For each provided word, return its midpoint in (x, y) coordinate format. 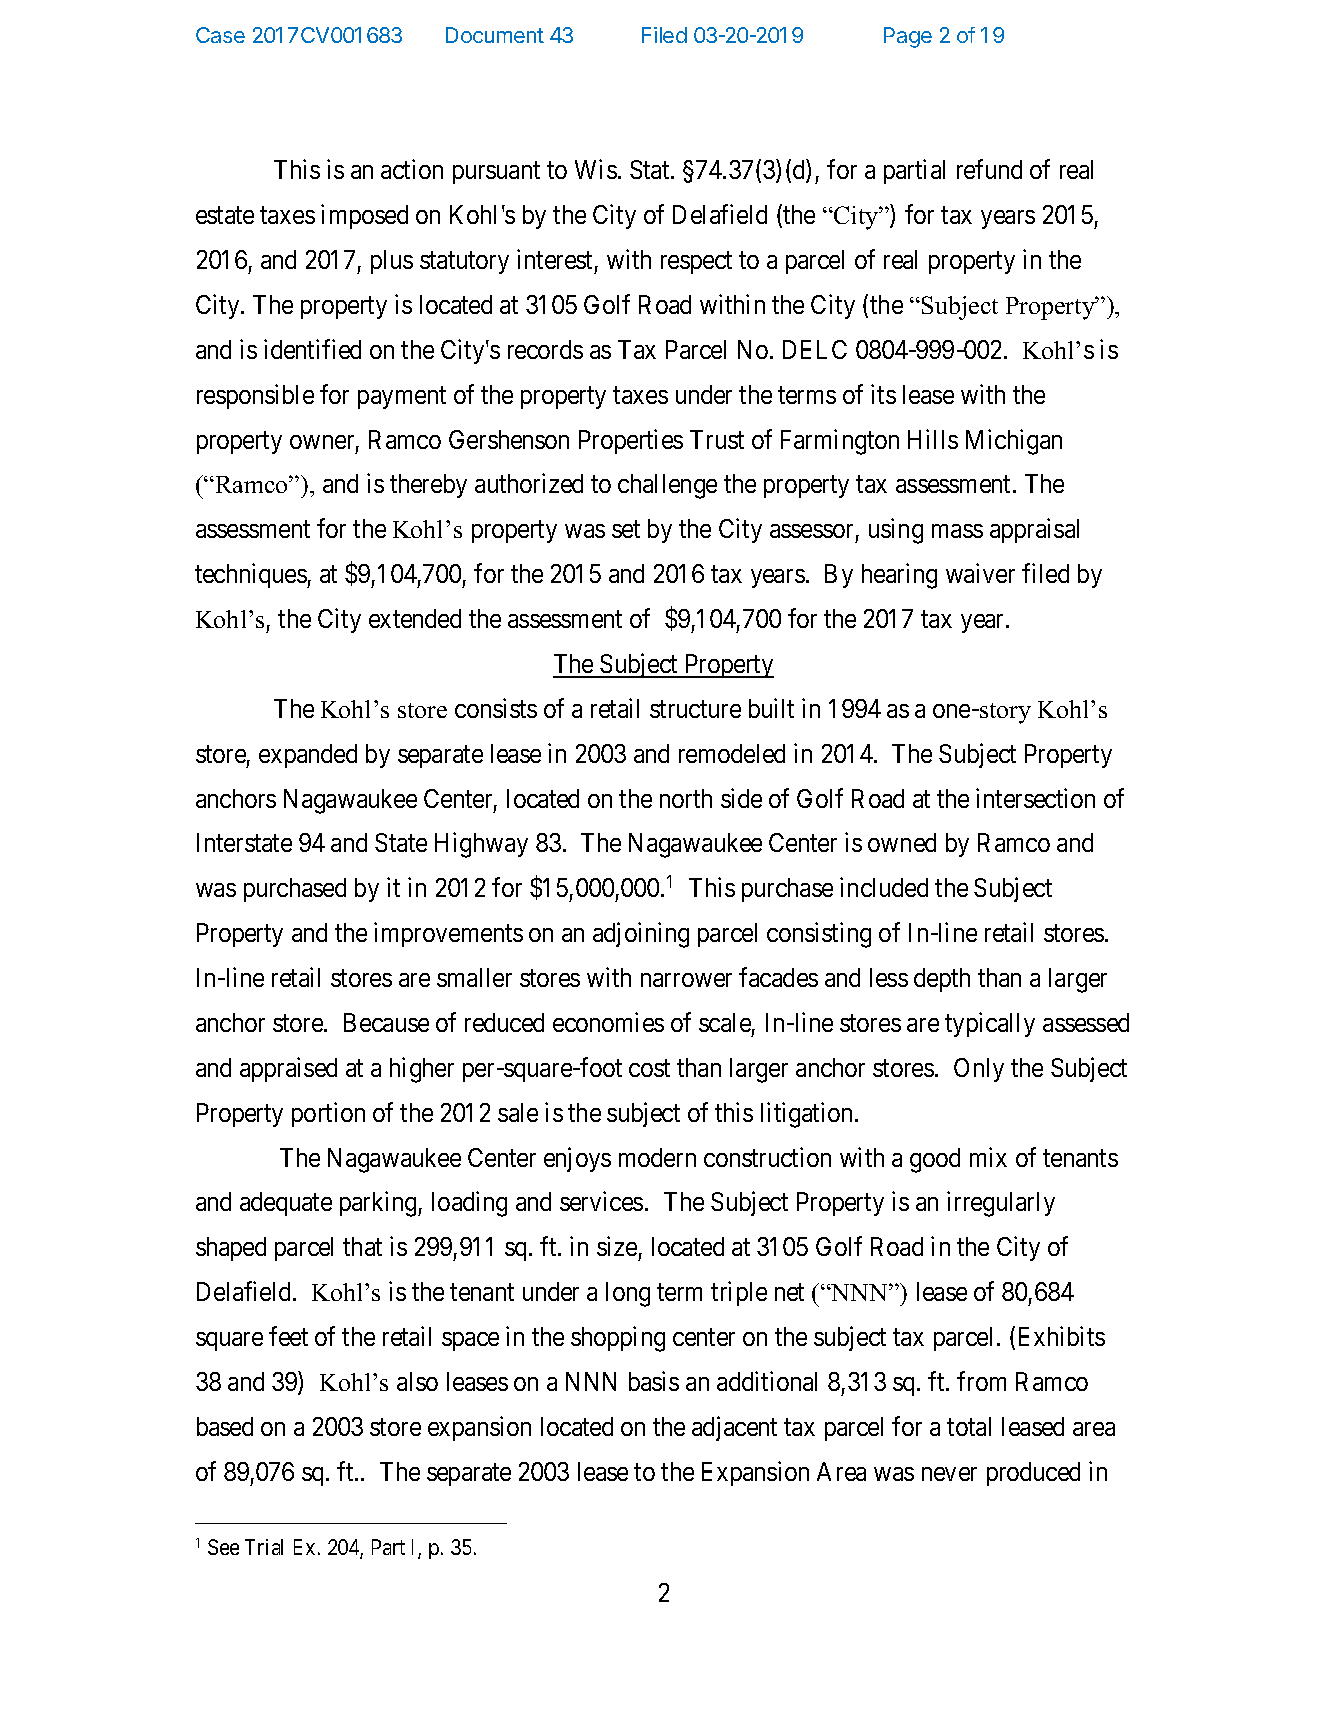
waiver (980, 573)
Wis (596, 169)
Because (386, 1022)
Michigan (1014, 442)
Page (908, 37)
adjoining (641, 935)
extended (415, 618)
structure (695, 709)
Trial (264, 1547)
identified (312, 349)
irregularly (1001, 1204)
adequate (286, 1204)
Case (220, 35)
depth (942, 980)
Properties (631, 441)
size (617, 1246)
